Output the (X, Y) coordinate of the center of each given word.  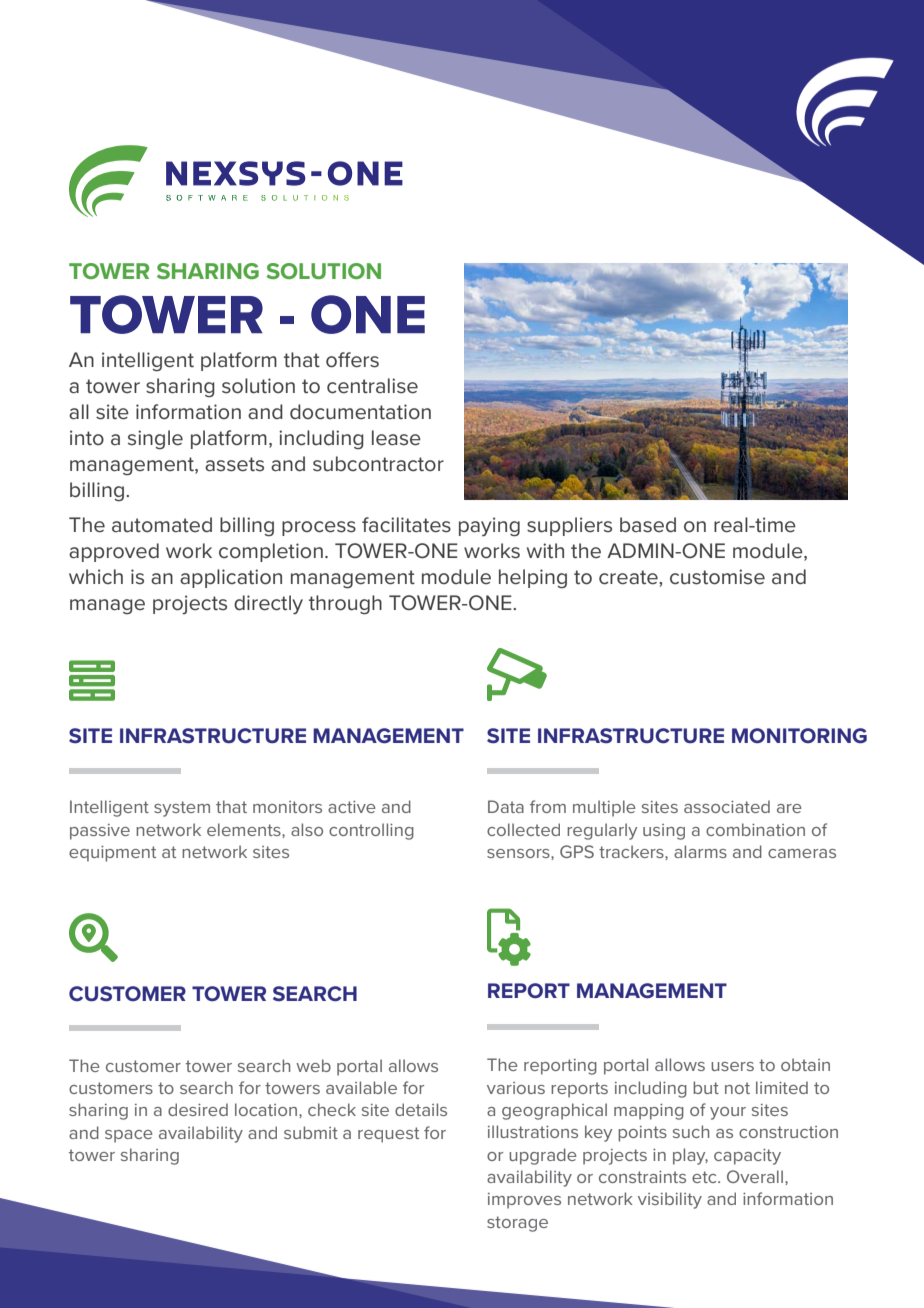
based (648, 525)
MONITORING (799, 736)
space (129, 1136)
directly (268, 605)
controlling (371, 831)
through (345, 605)
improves (524, 1201)
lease (396, 438)
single (155, 440)
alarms (700, 851)
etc (705, 1177)
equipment (112, 854)
